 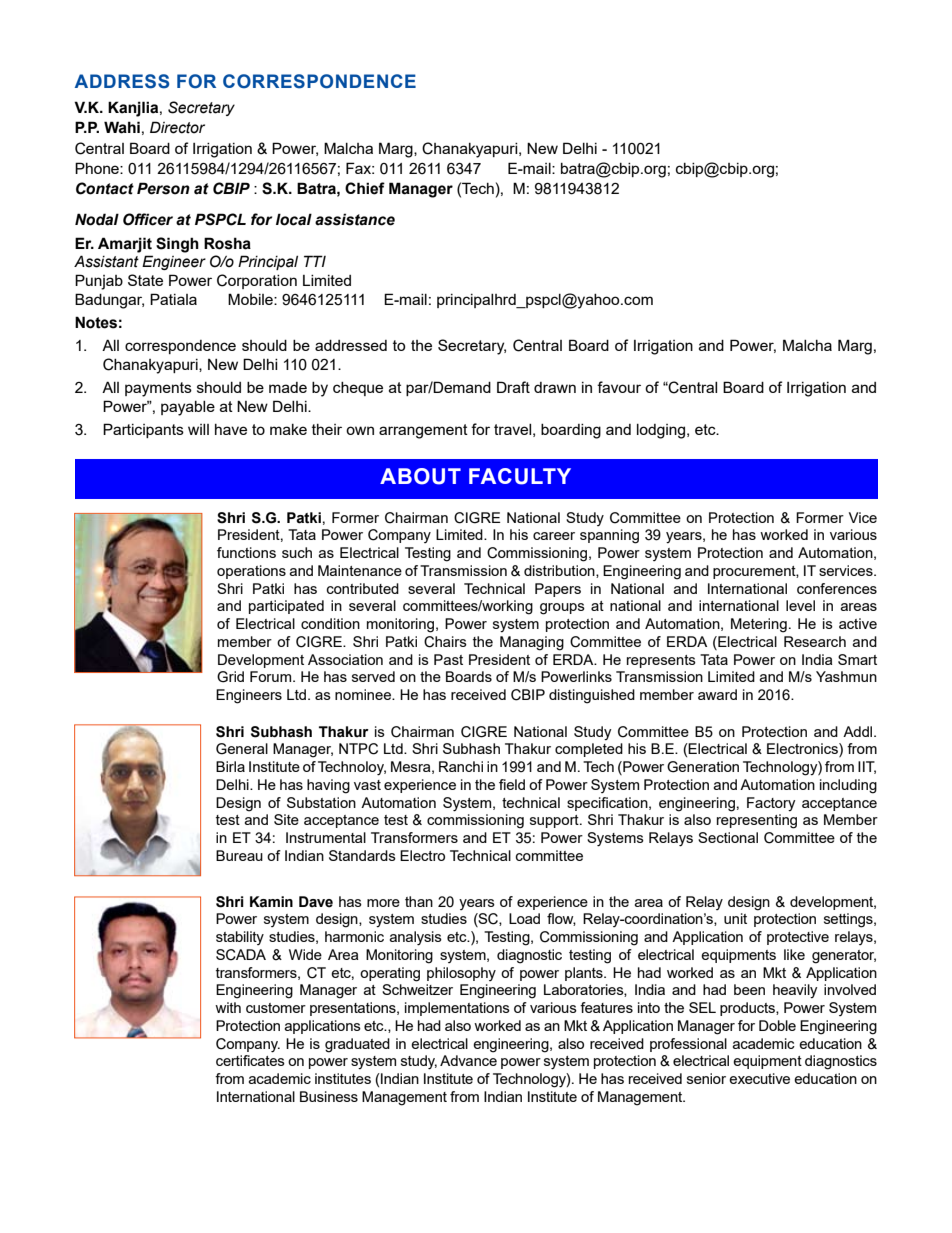 I want to click on payments, so click(x=158, y=389).
